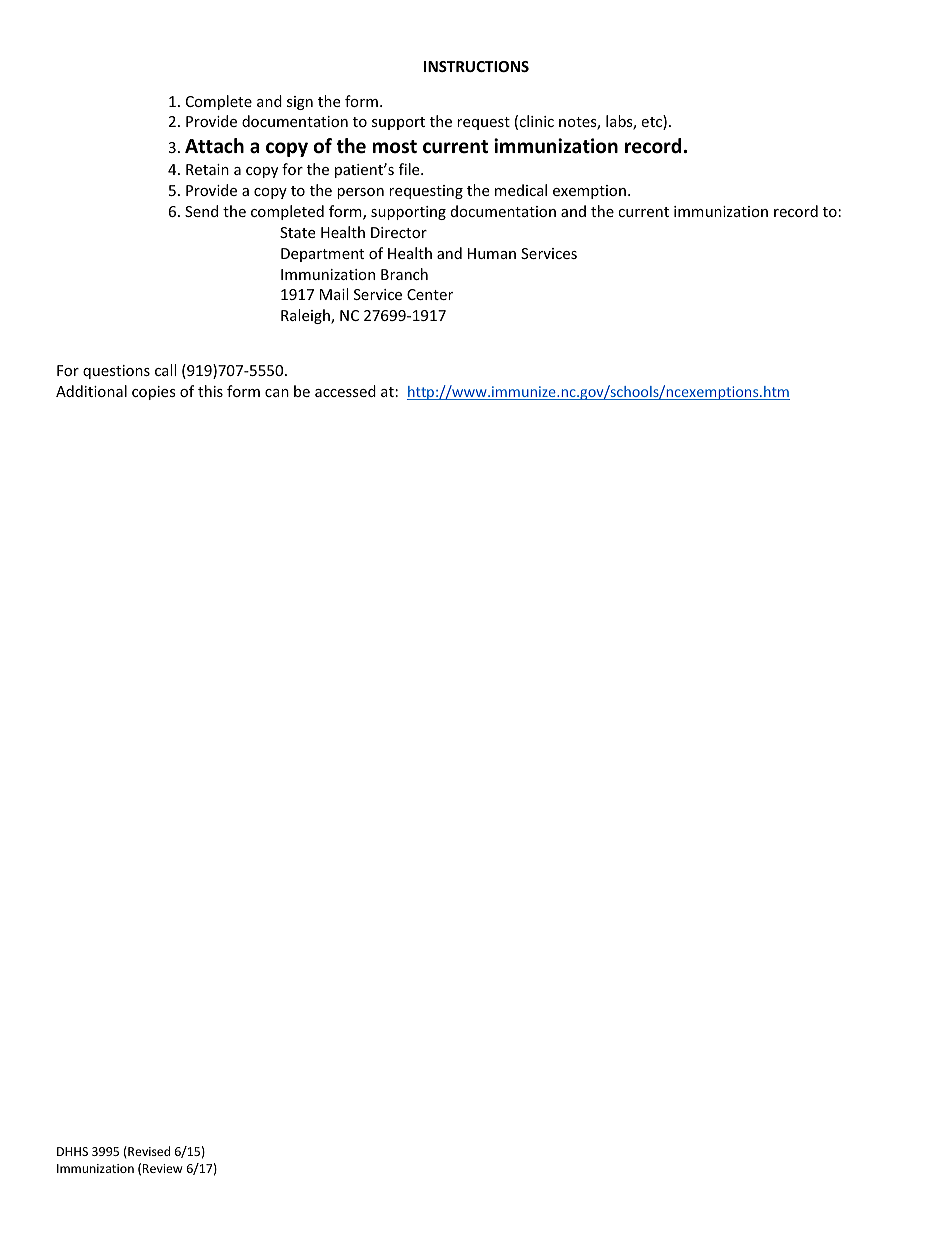 This screenshot has width=952, height=1233. I want to click on INSTRUCTIONS, so click(476, 66).
